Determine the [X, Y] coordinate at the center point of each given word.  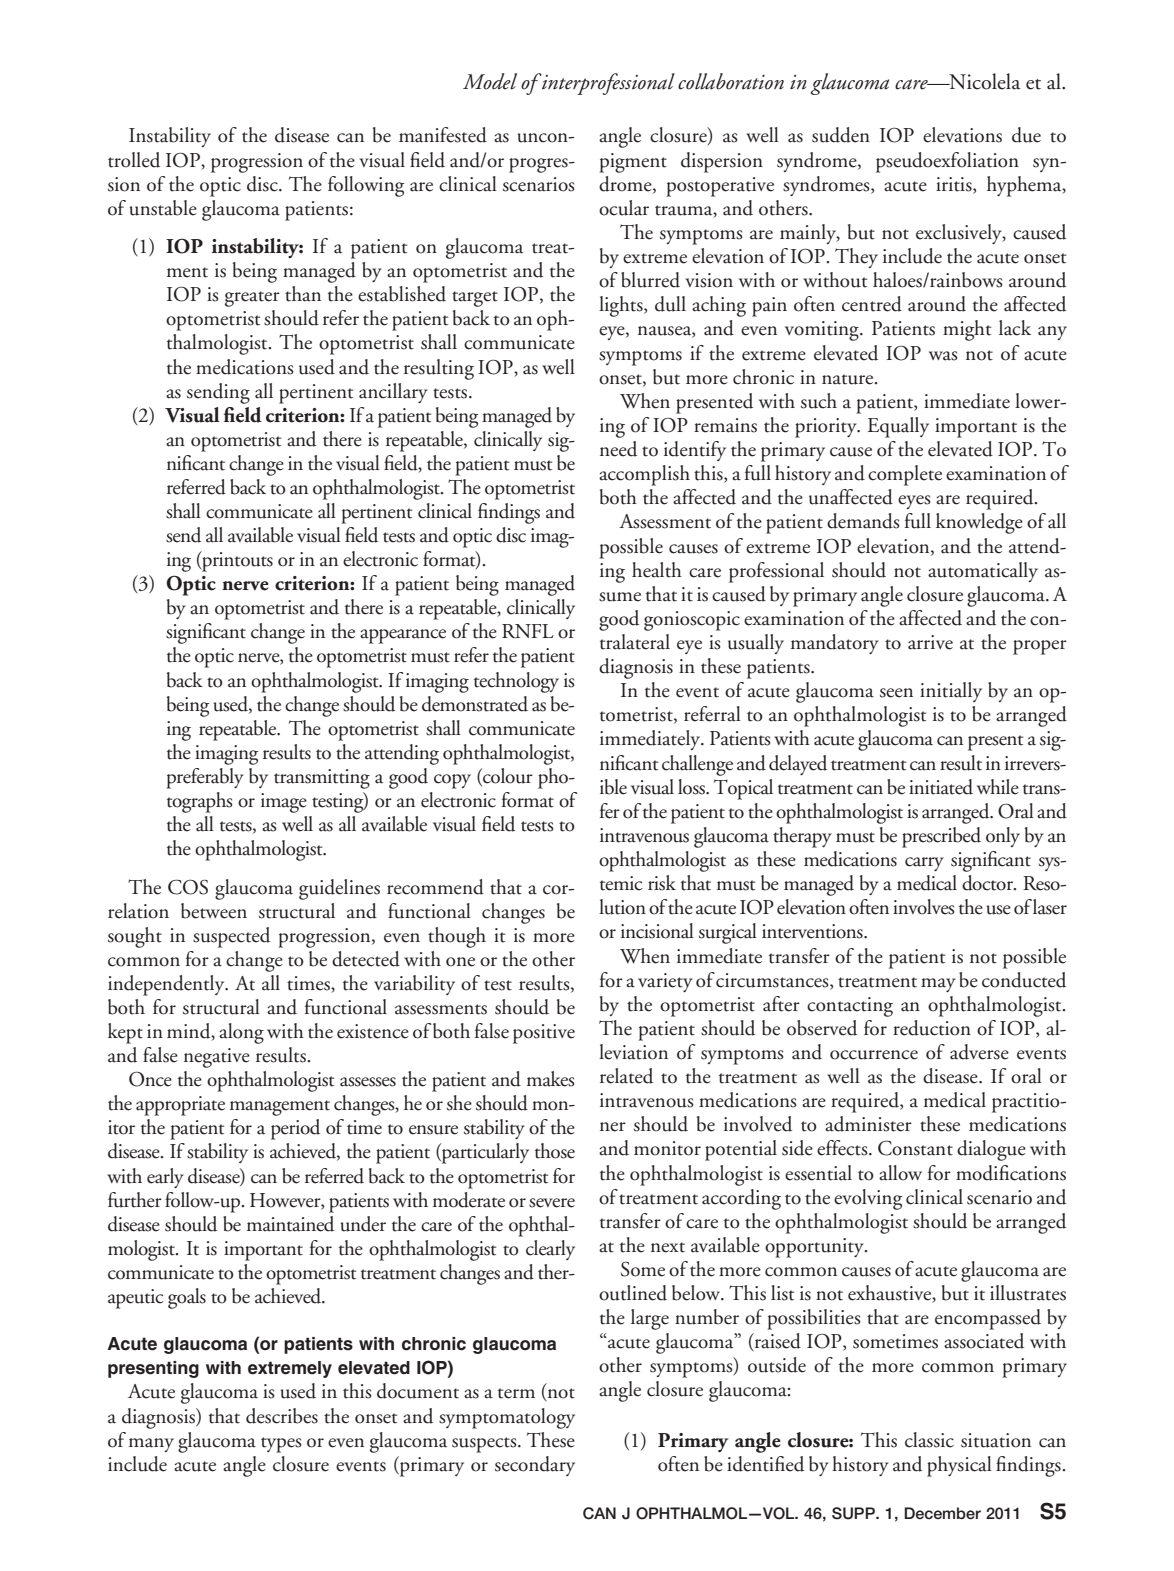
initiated [941, 787]
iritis [955, 184]
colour [507, 777]
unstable [163, 208]
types [281, 1445]
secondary [535, 1466]
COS [188, 887]
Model [490, 81]
